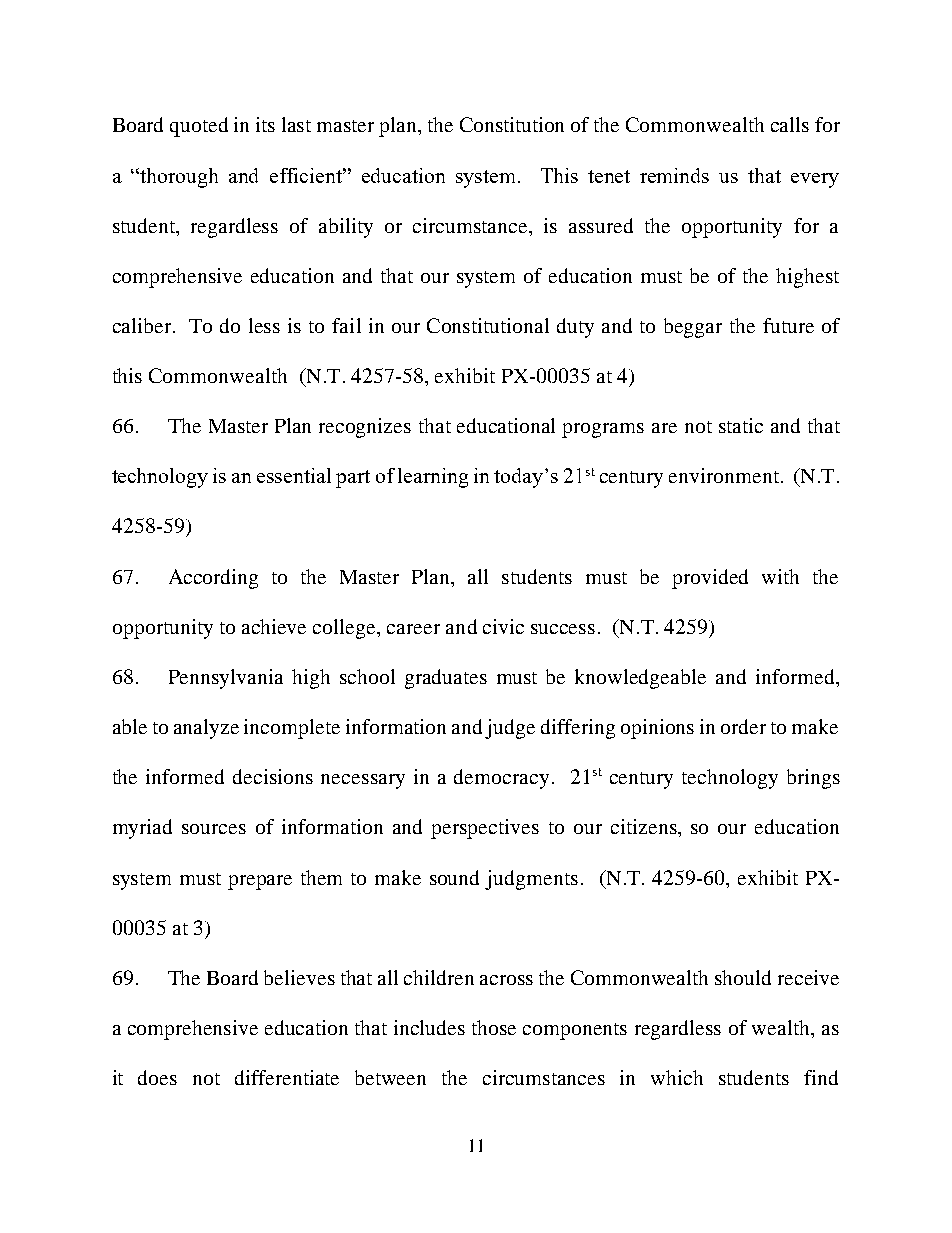  What do you see at coordinates (287, 1077) in the screenshot?
I see `differentiate` at bounding box center [287, 1077].
